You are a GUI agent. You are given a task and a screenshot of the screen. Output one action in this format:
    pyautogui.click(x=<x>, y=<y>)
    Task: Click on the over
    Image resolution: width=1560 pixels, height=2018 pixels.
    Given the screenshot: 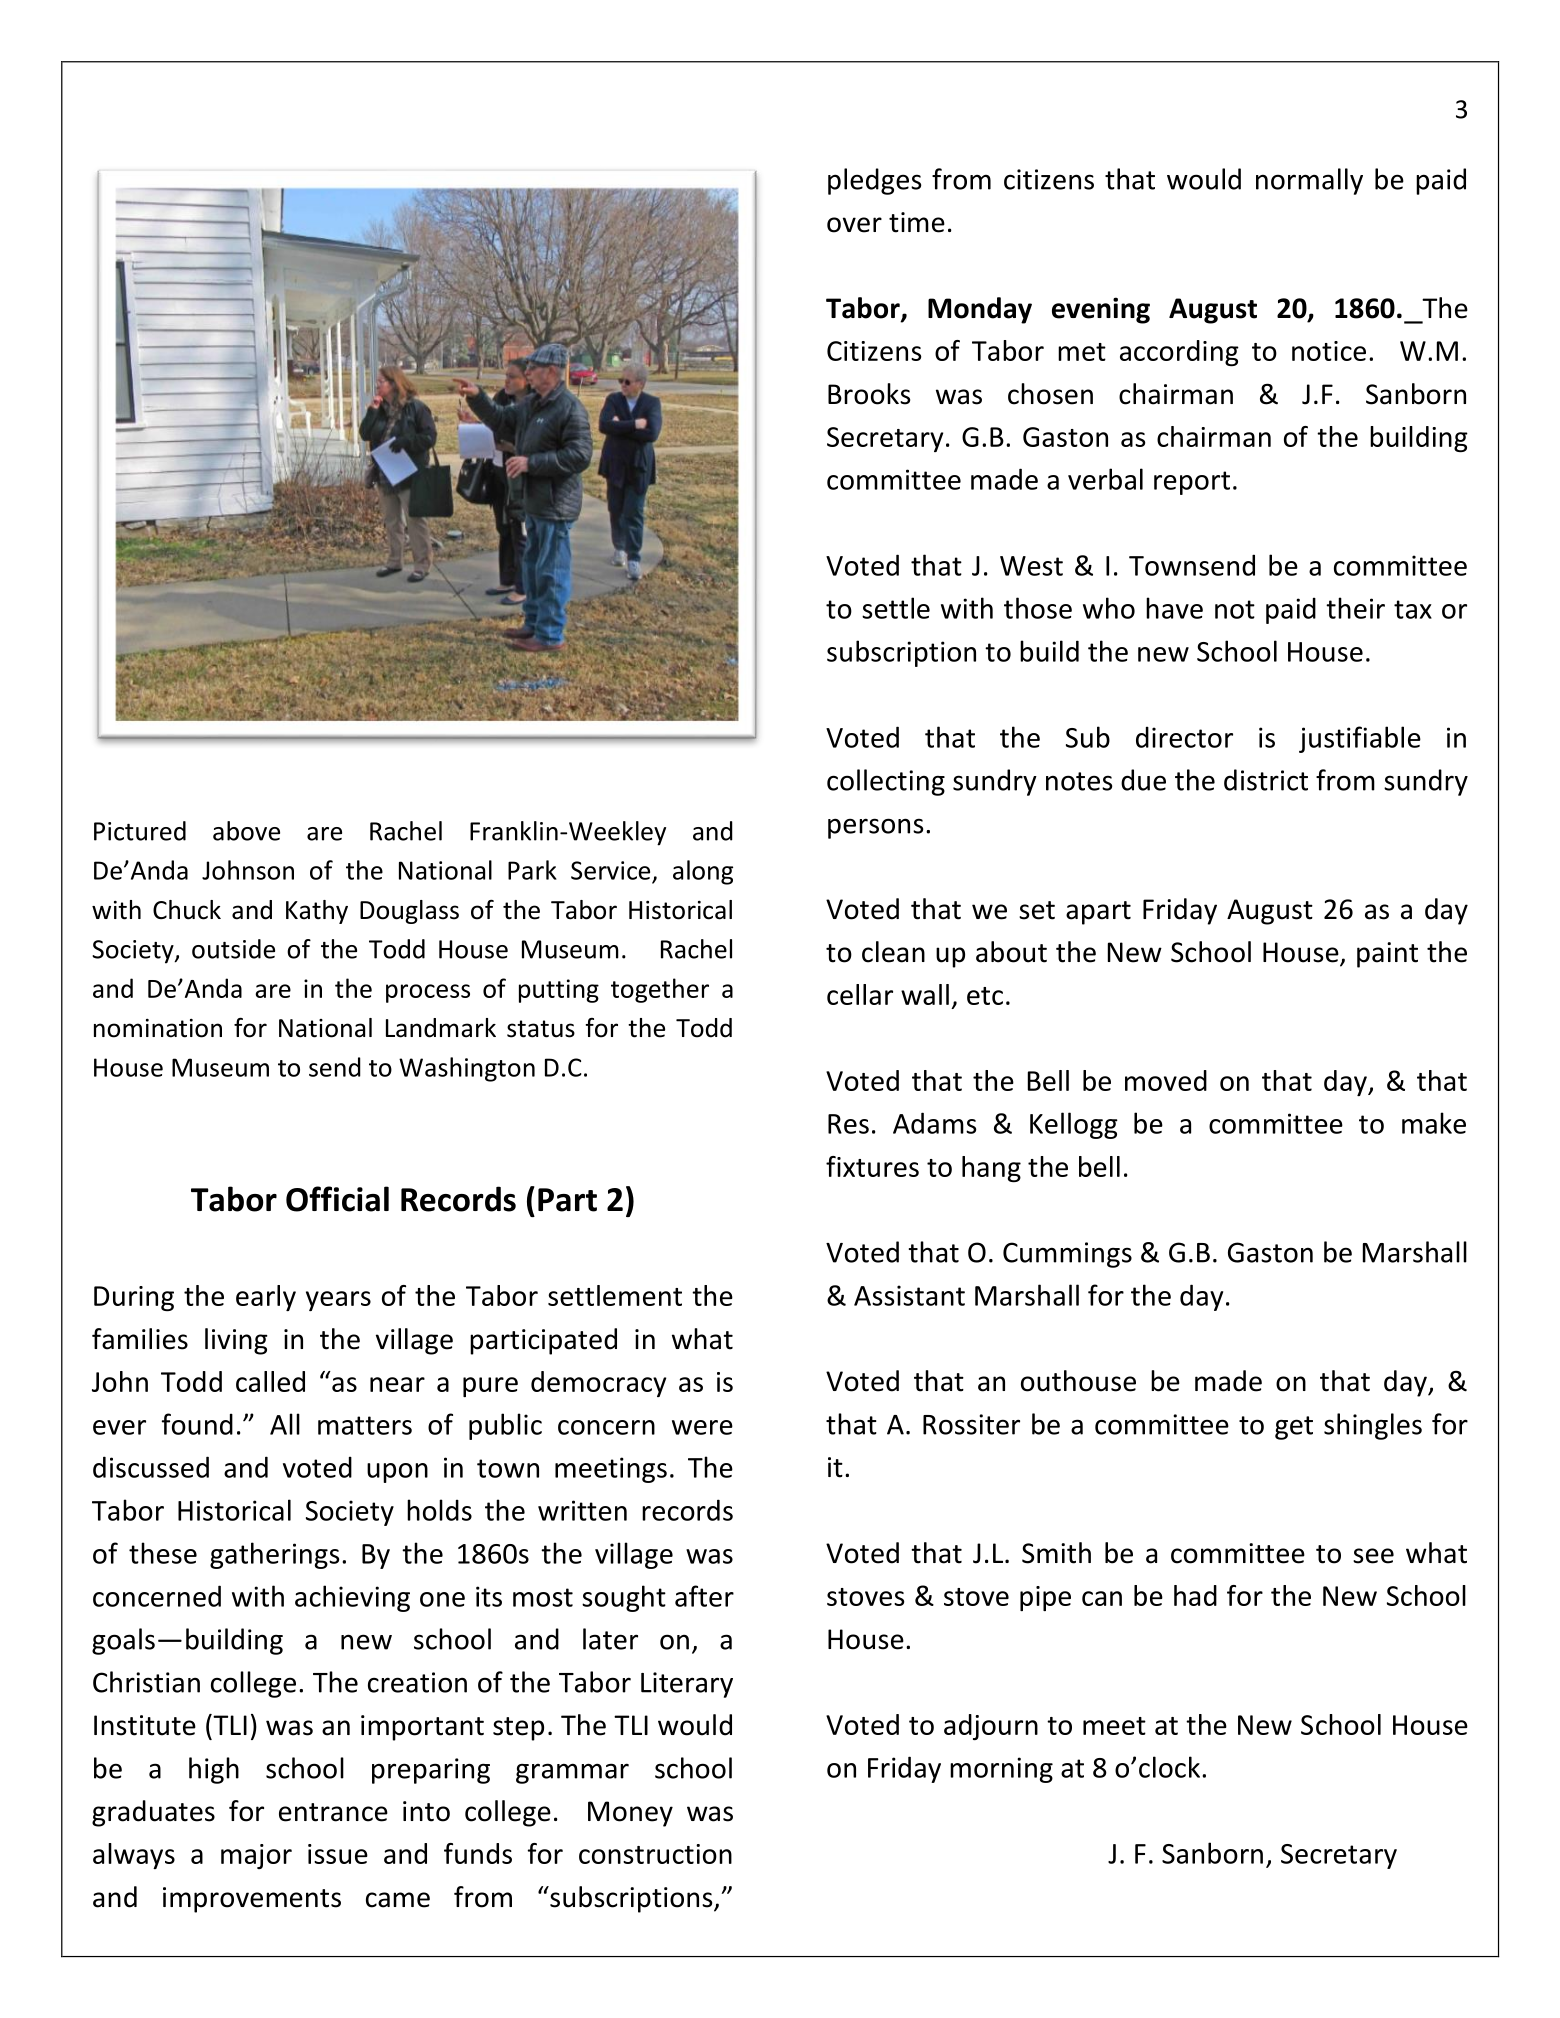 What is the action you would take?
    pyautogui.click(x=854, y=225)
